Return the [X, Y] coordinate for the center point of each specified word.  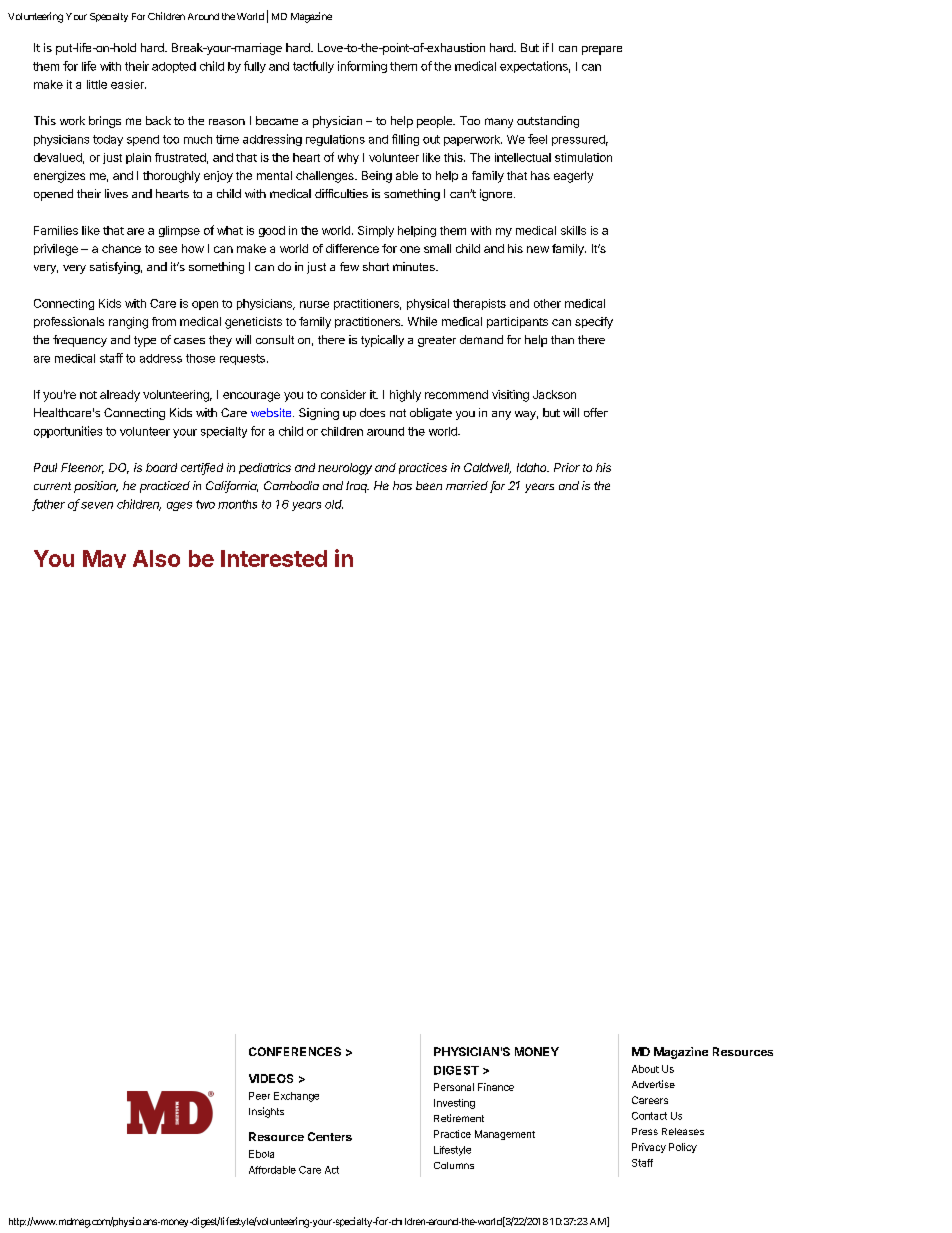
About [645, 1069]
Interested [274, 558]
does [372, 412]
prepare [602, 50]
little [97, 84]
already [120, 396]
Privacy [649, 1148]
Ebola [261, 1154]
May [104, 559]
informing [362, 67]
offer [596, 412]
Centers [330, 1136]
